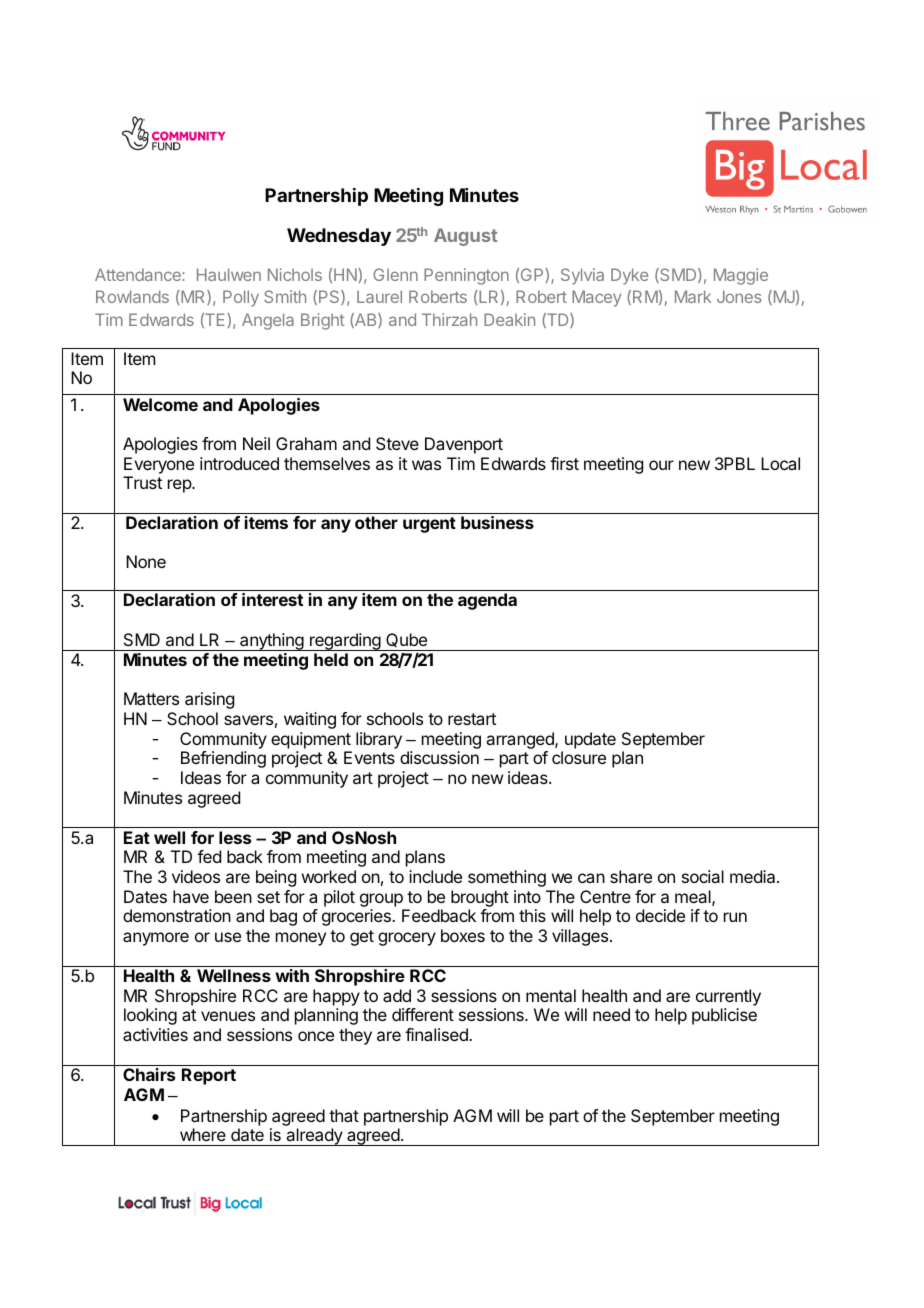  What do you see at coordinates (233, 896) in the screenshot?
I see `been` at bounding box center [233, 896].
